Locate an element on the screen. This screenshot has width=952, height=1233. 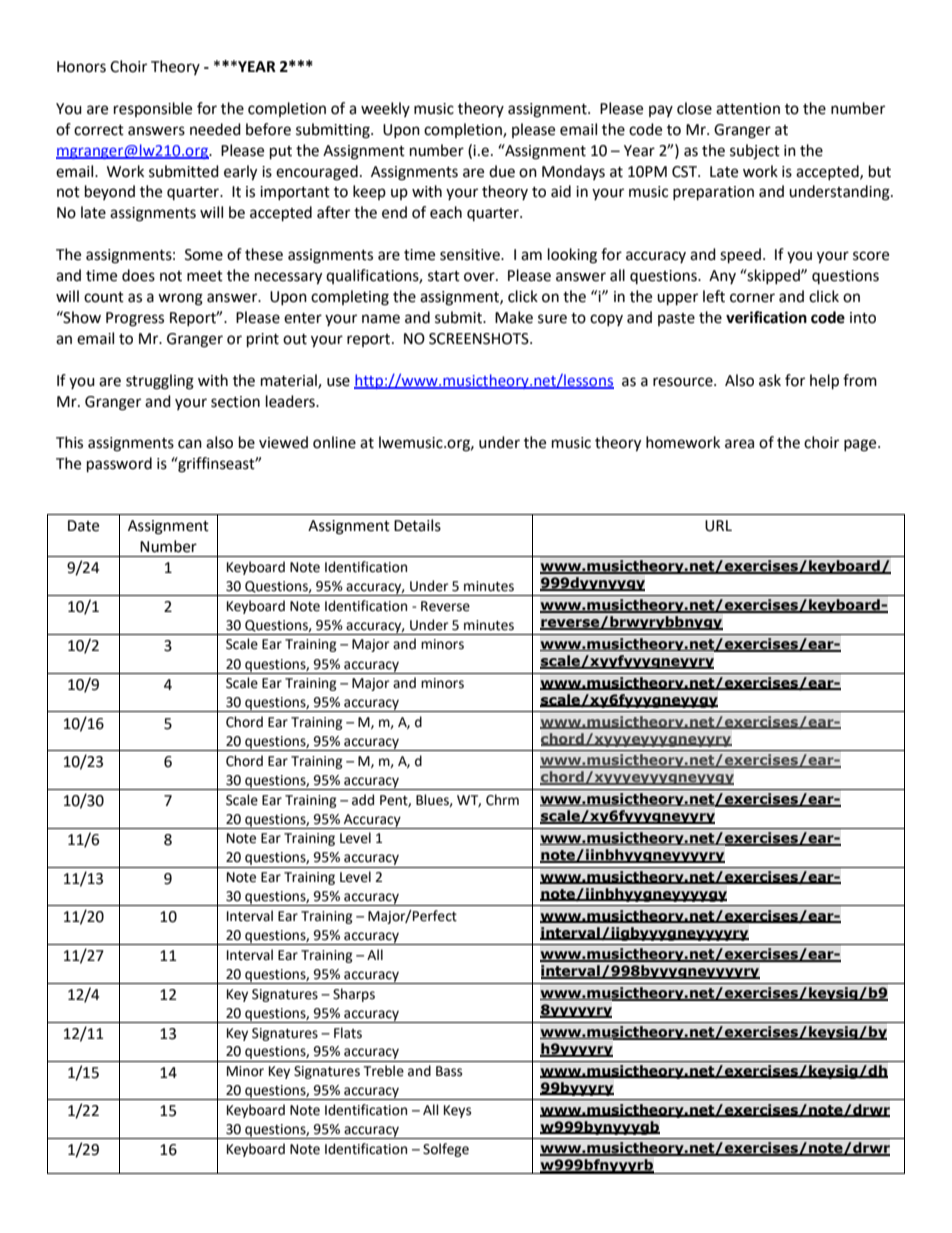
Flats is located at coordinates (348, 1033).
